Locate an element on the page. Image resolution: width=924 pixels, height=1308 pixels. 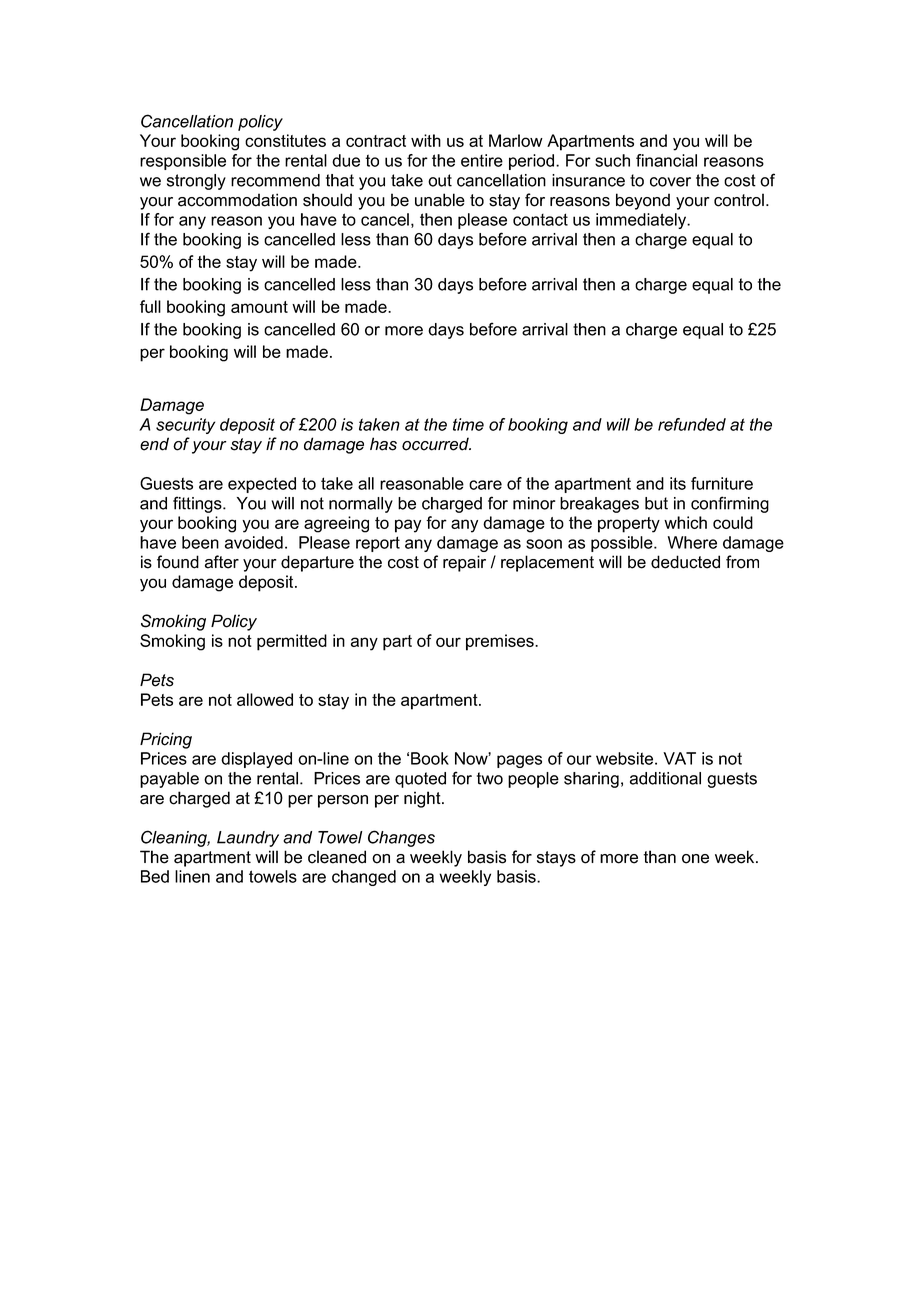
out is located at coordinates (440, 180).
